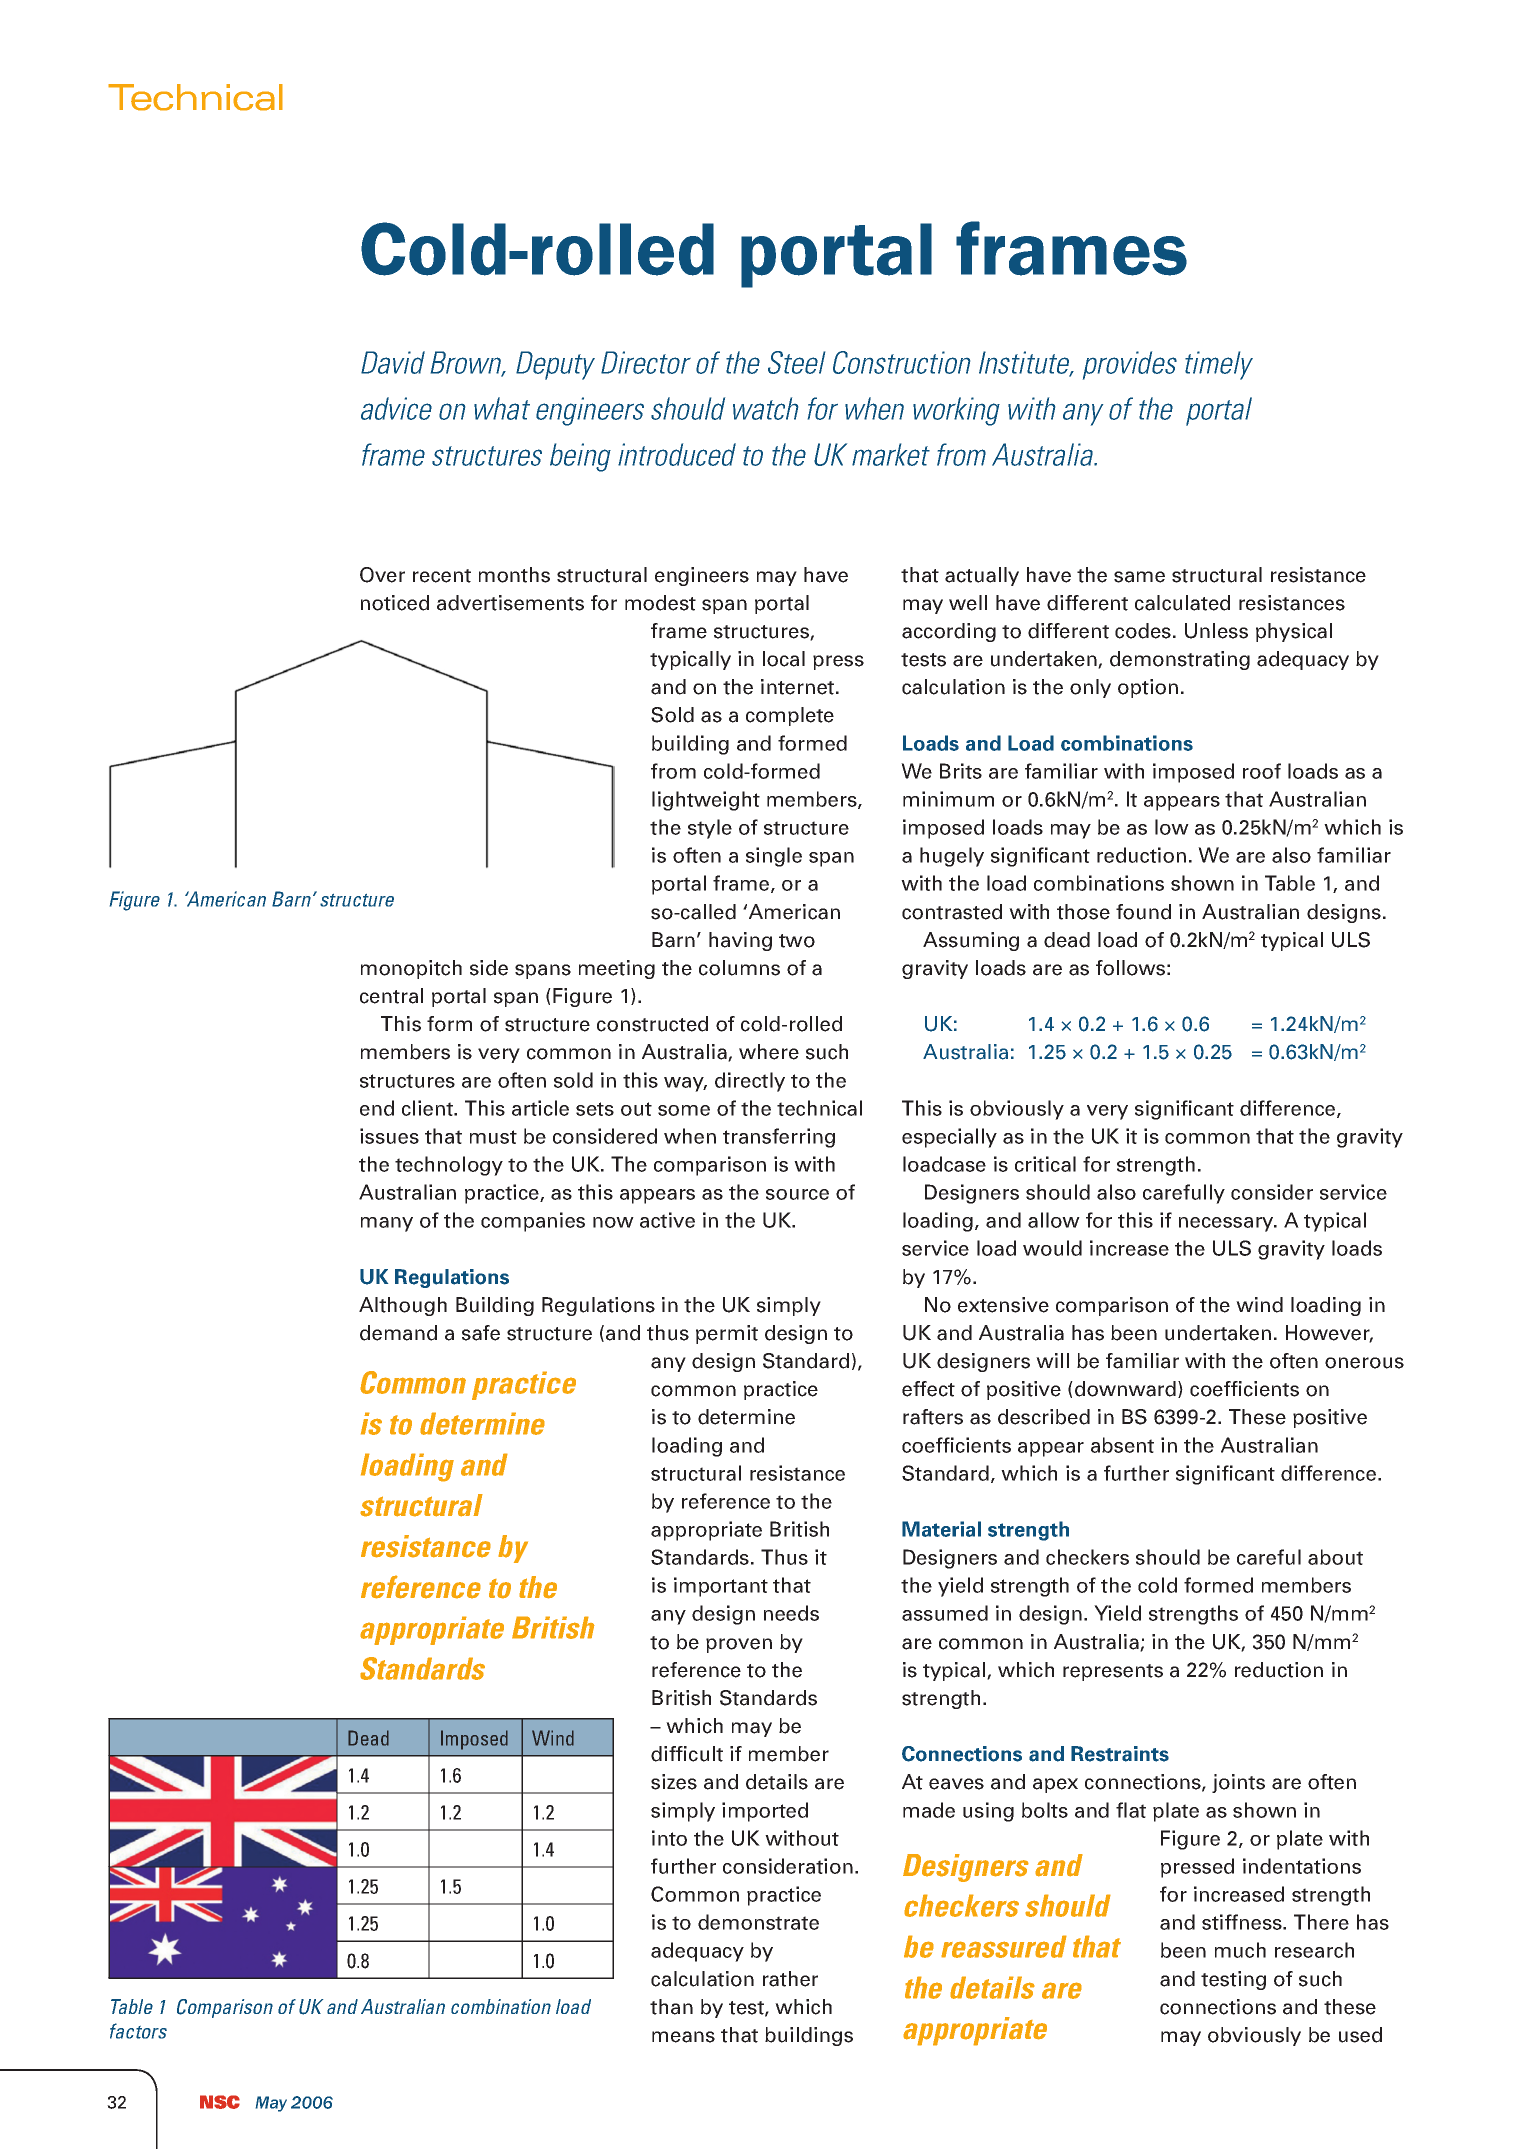  What do you see at coordinates (1219, 365) in the image?
I see `timely` at bounding box center [1219, 365].
